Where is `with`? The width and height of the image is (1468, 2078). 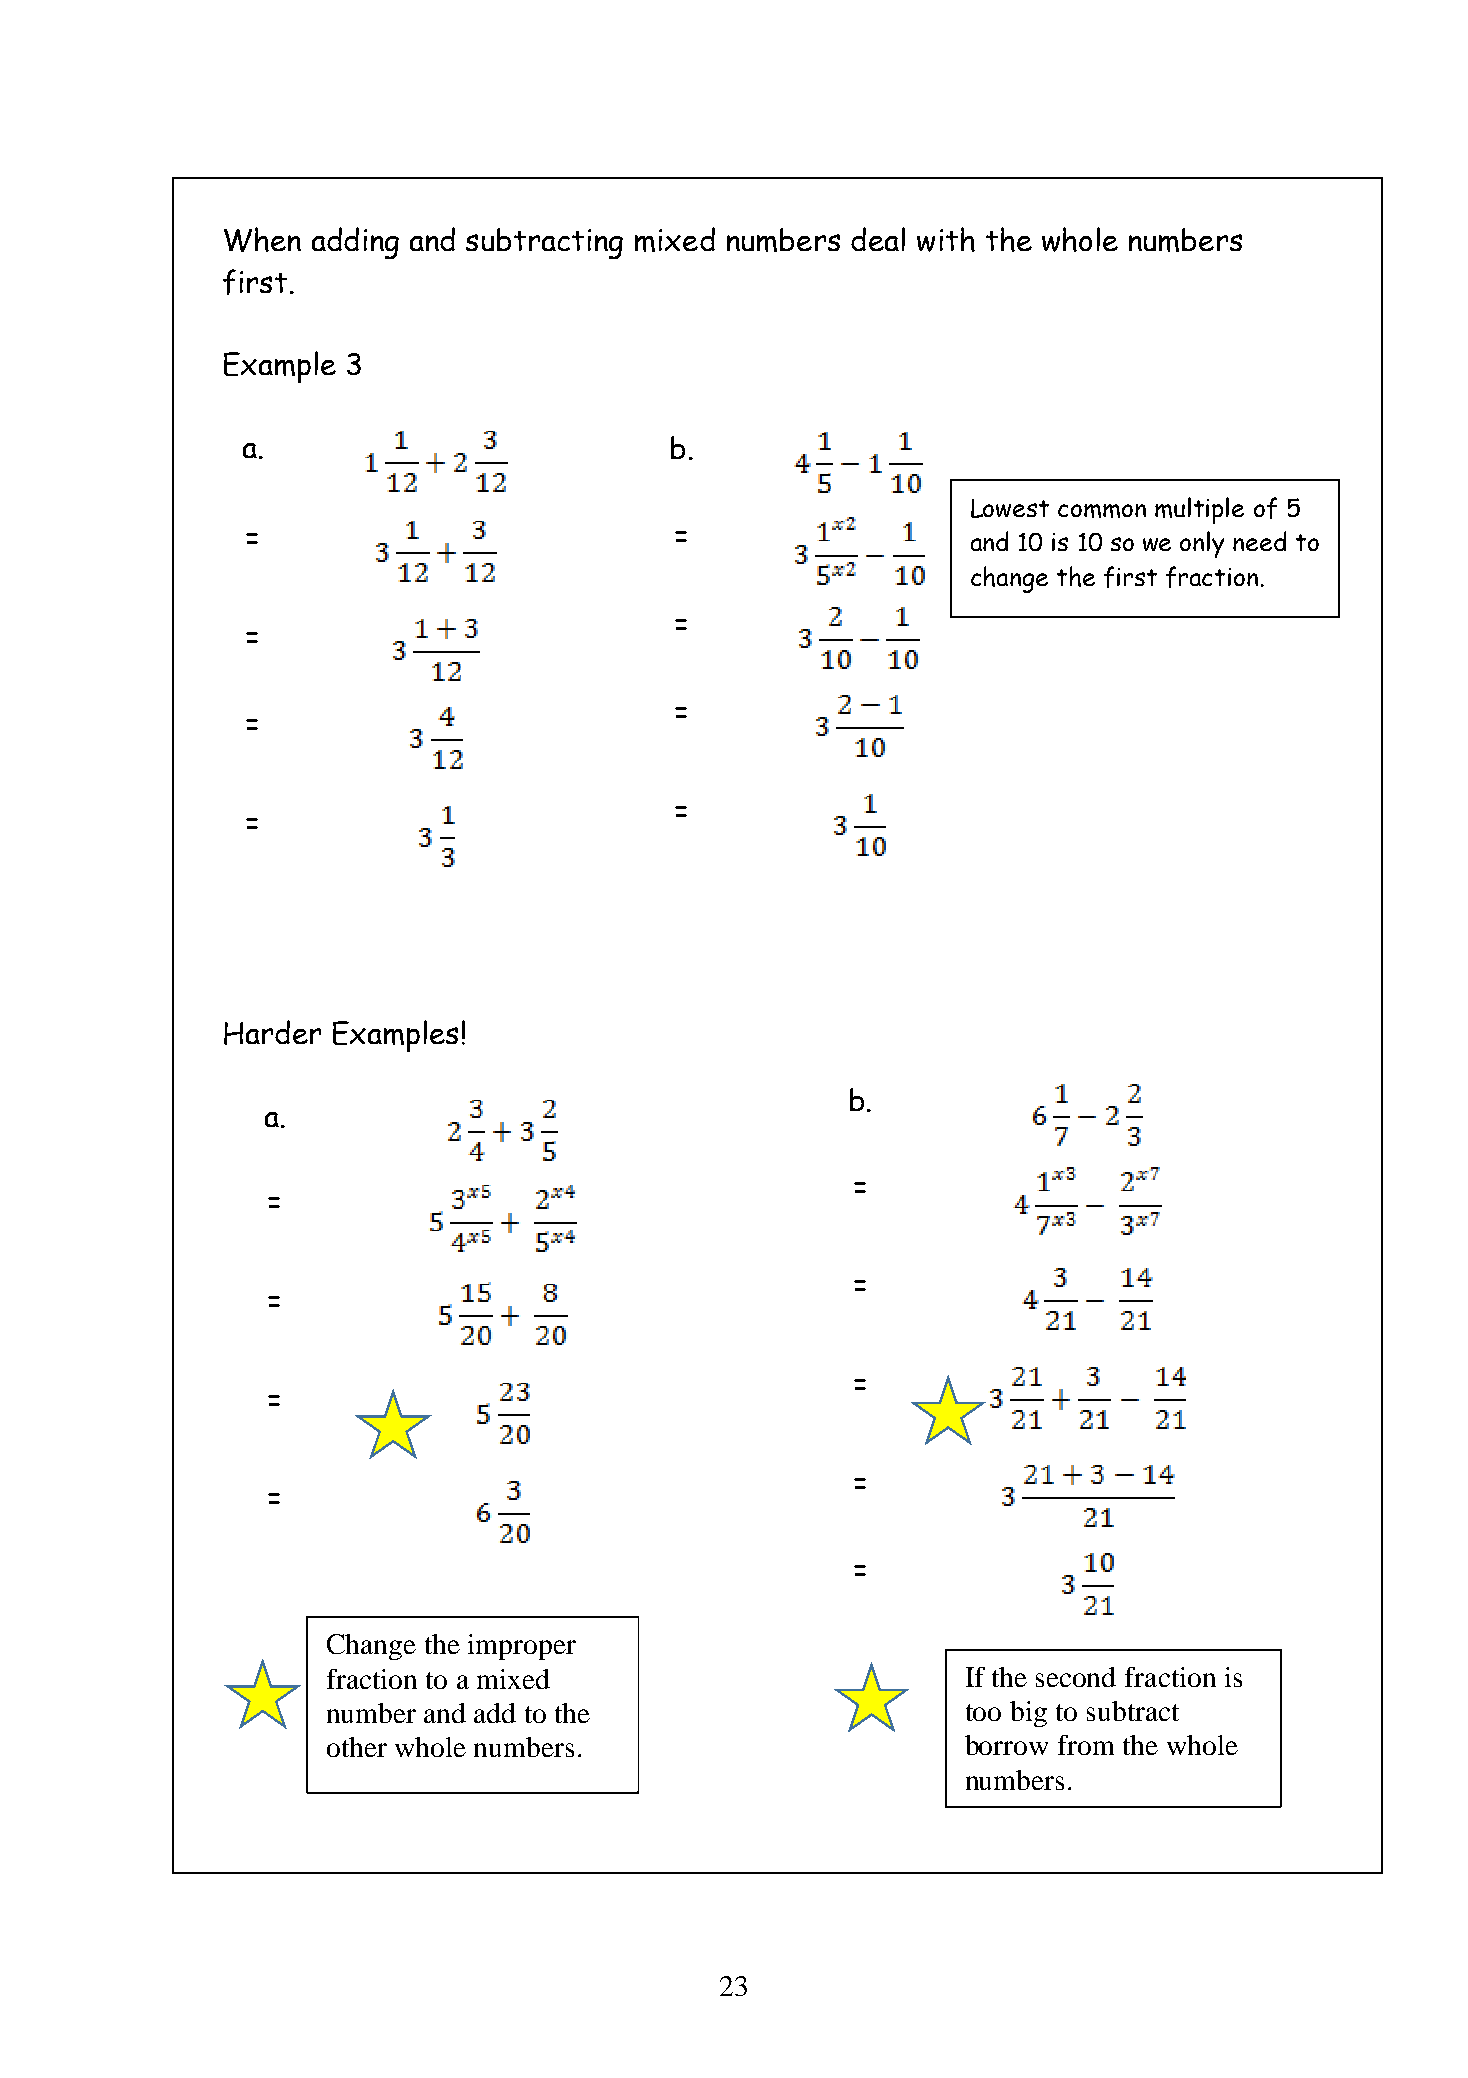 with is located at coordinates (946, 239).
